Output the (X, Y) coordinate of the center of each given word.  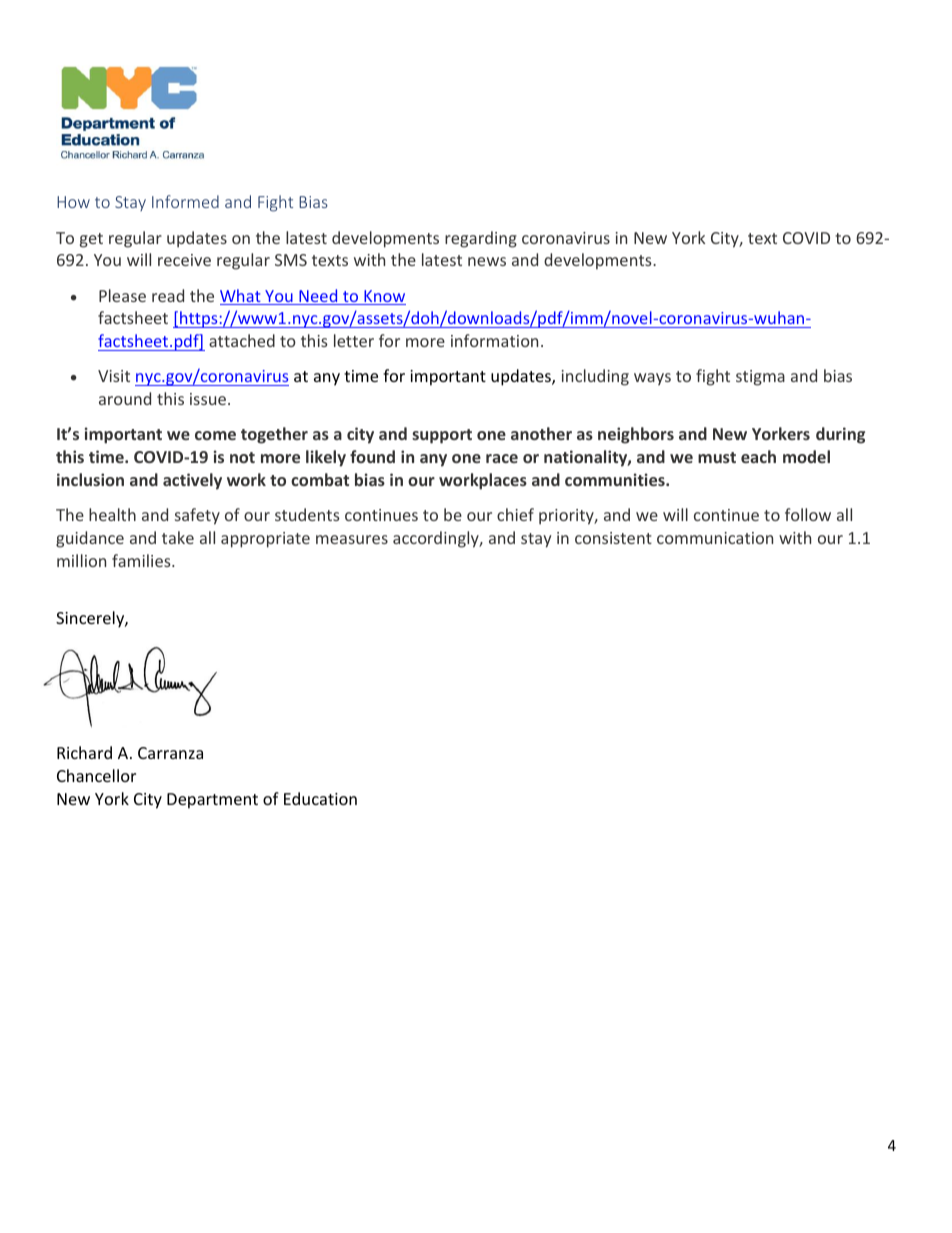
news (487, 261)
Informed (185, 201)
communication (715, 538)
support (442, 436)
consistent (613, 538)
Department (212, 801)
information (494, 340)
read (168, 295)
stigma (760, 378)
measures (352, 539)
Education (320, 798)
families (142, 560)
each (758, 456)
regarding (481, 239)
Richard (84, 752)
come (215, 435)
